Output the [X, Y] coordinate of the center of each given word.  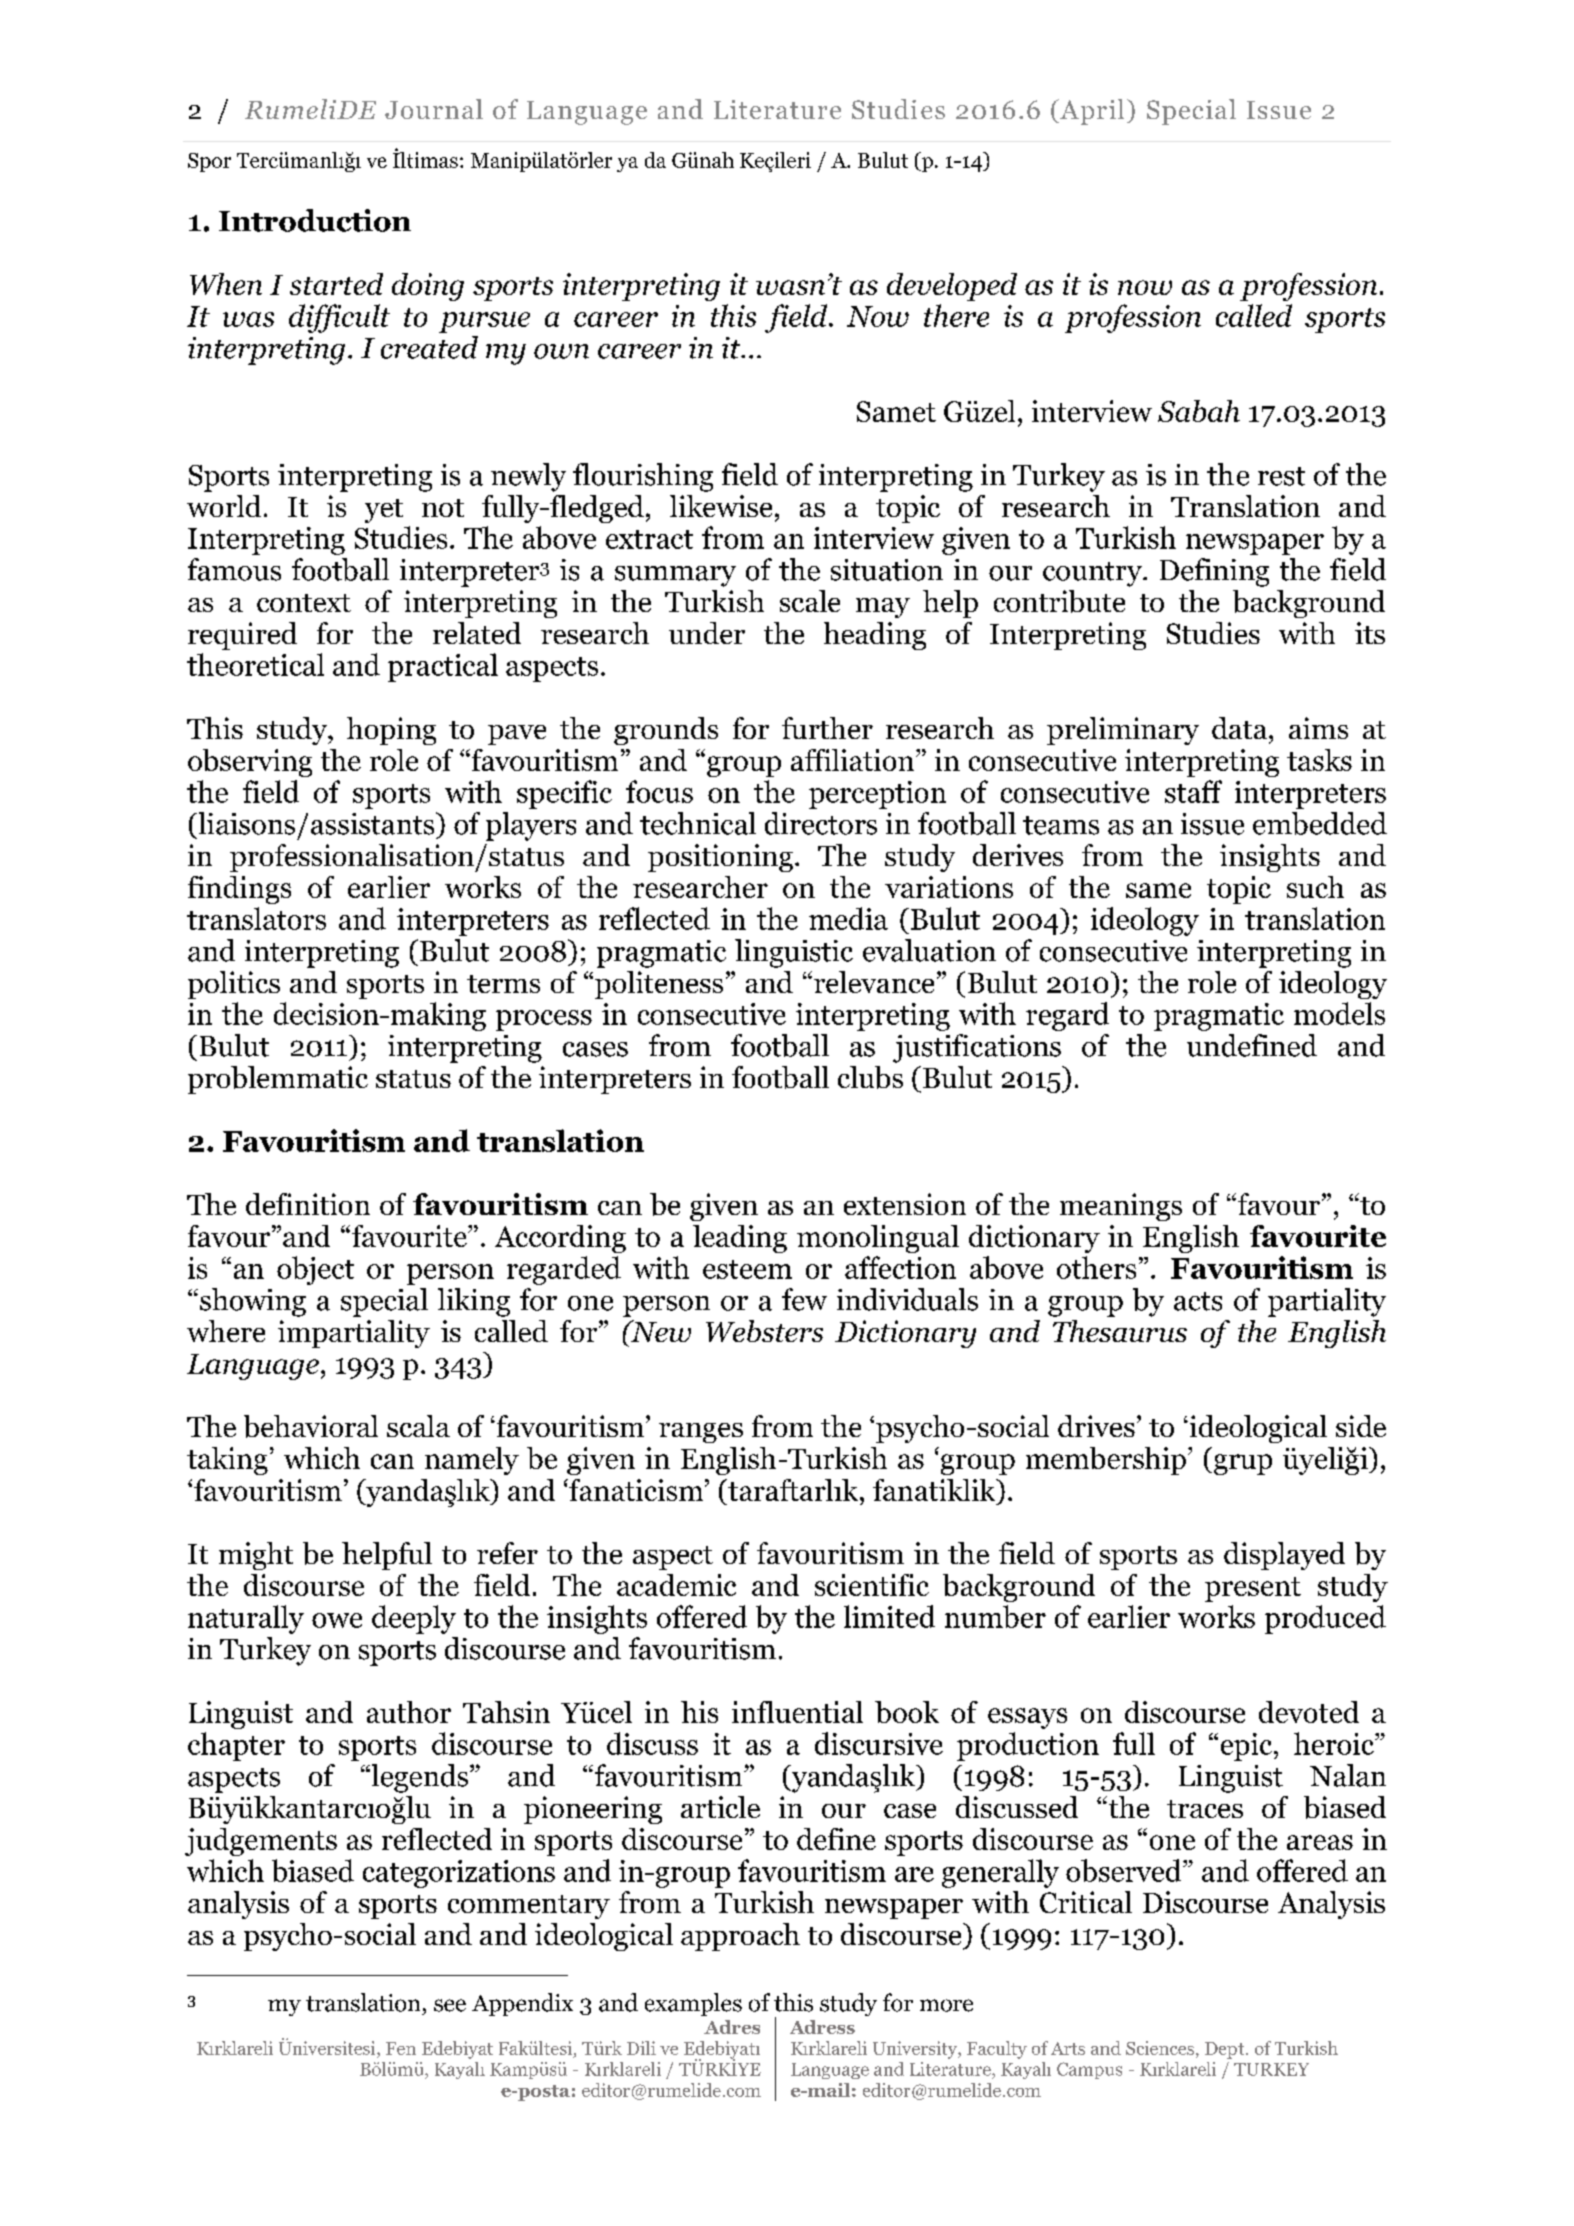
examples [693, 2004]
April [1091, 112]
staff [1193, 791]
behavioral [311, 1426]
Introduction [315, 220]
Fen [401, 2048]
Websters [764, 1331]
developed [952, 287]
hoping [391, 731]
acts [1198, 1301]
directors [821, 823]
